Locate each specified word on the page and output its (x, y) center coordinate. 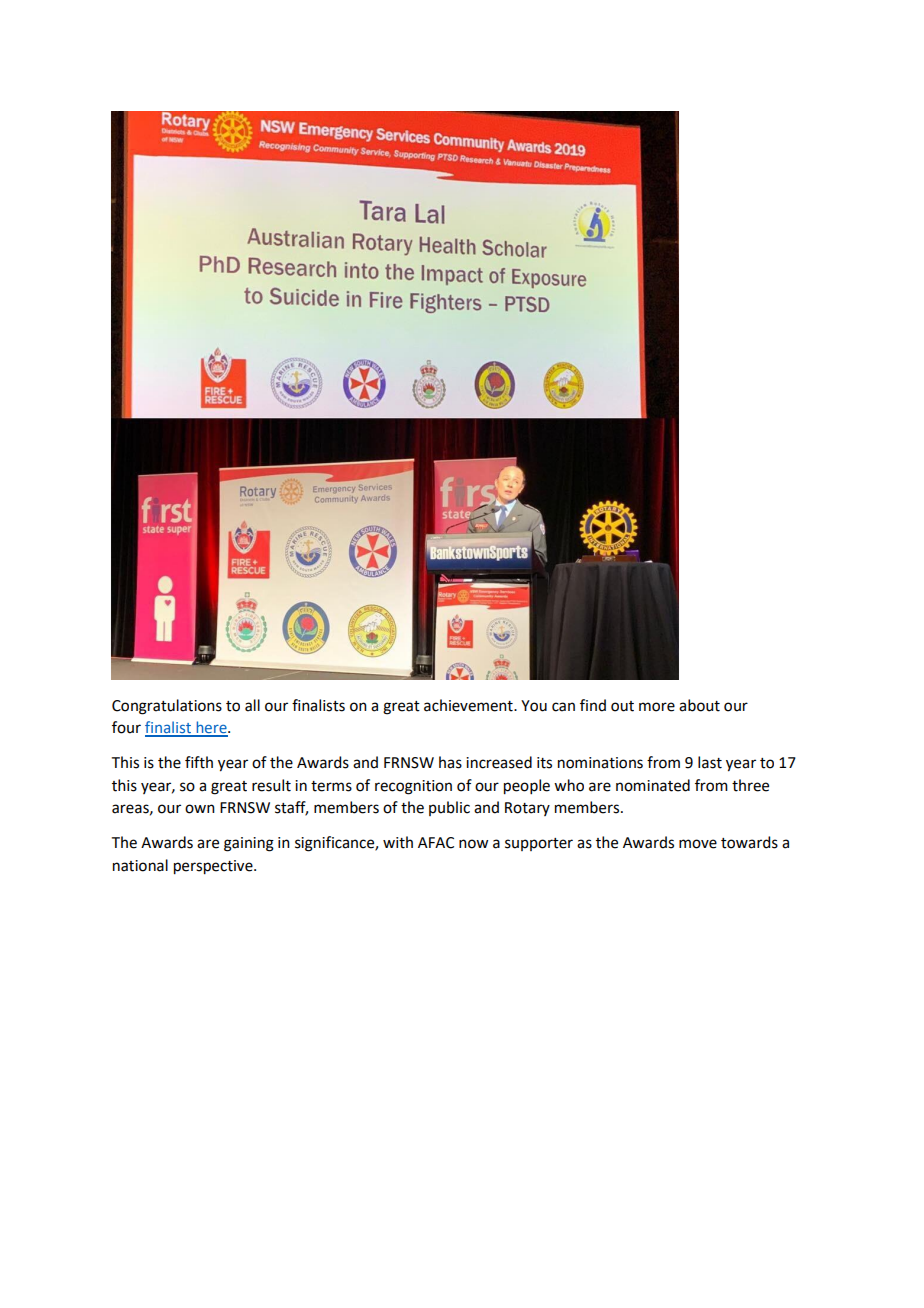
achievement (469, 705)
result (271, 785)
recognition (413, 787)
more (657, 707)
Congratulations (167, 707)
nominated (653, 785)
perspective (214, 867)
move (698, 844)
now (473, 844)
